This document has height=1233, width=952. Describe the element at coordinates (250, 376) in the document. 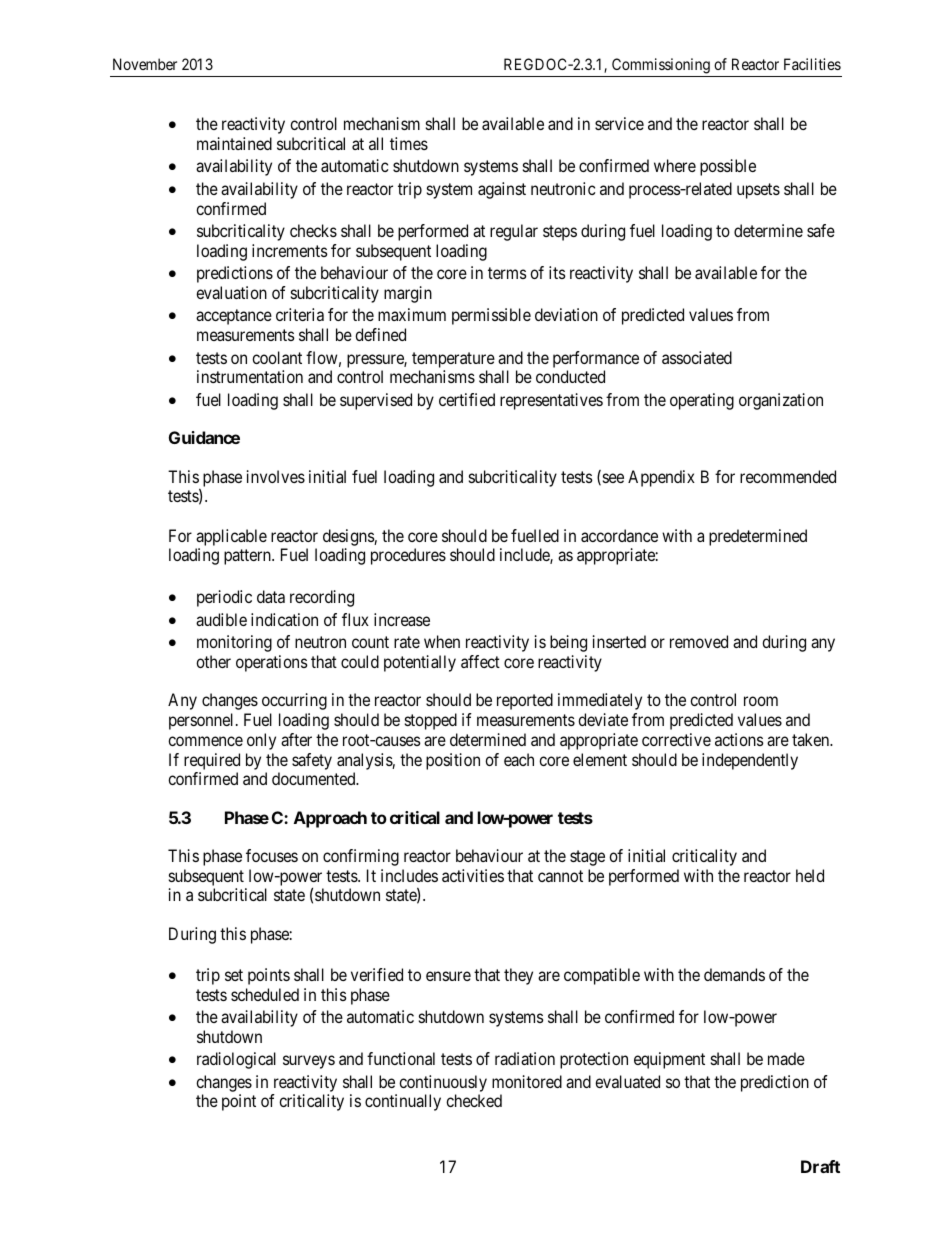

I see `instrumentation` at that location.
